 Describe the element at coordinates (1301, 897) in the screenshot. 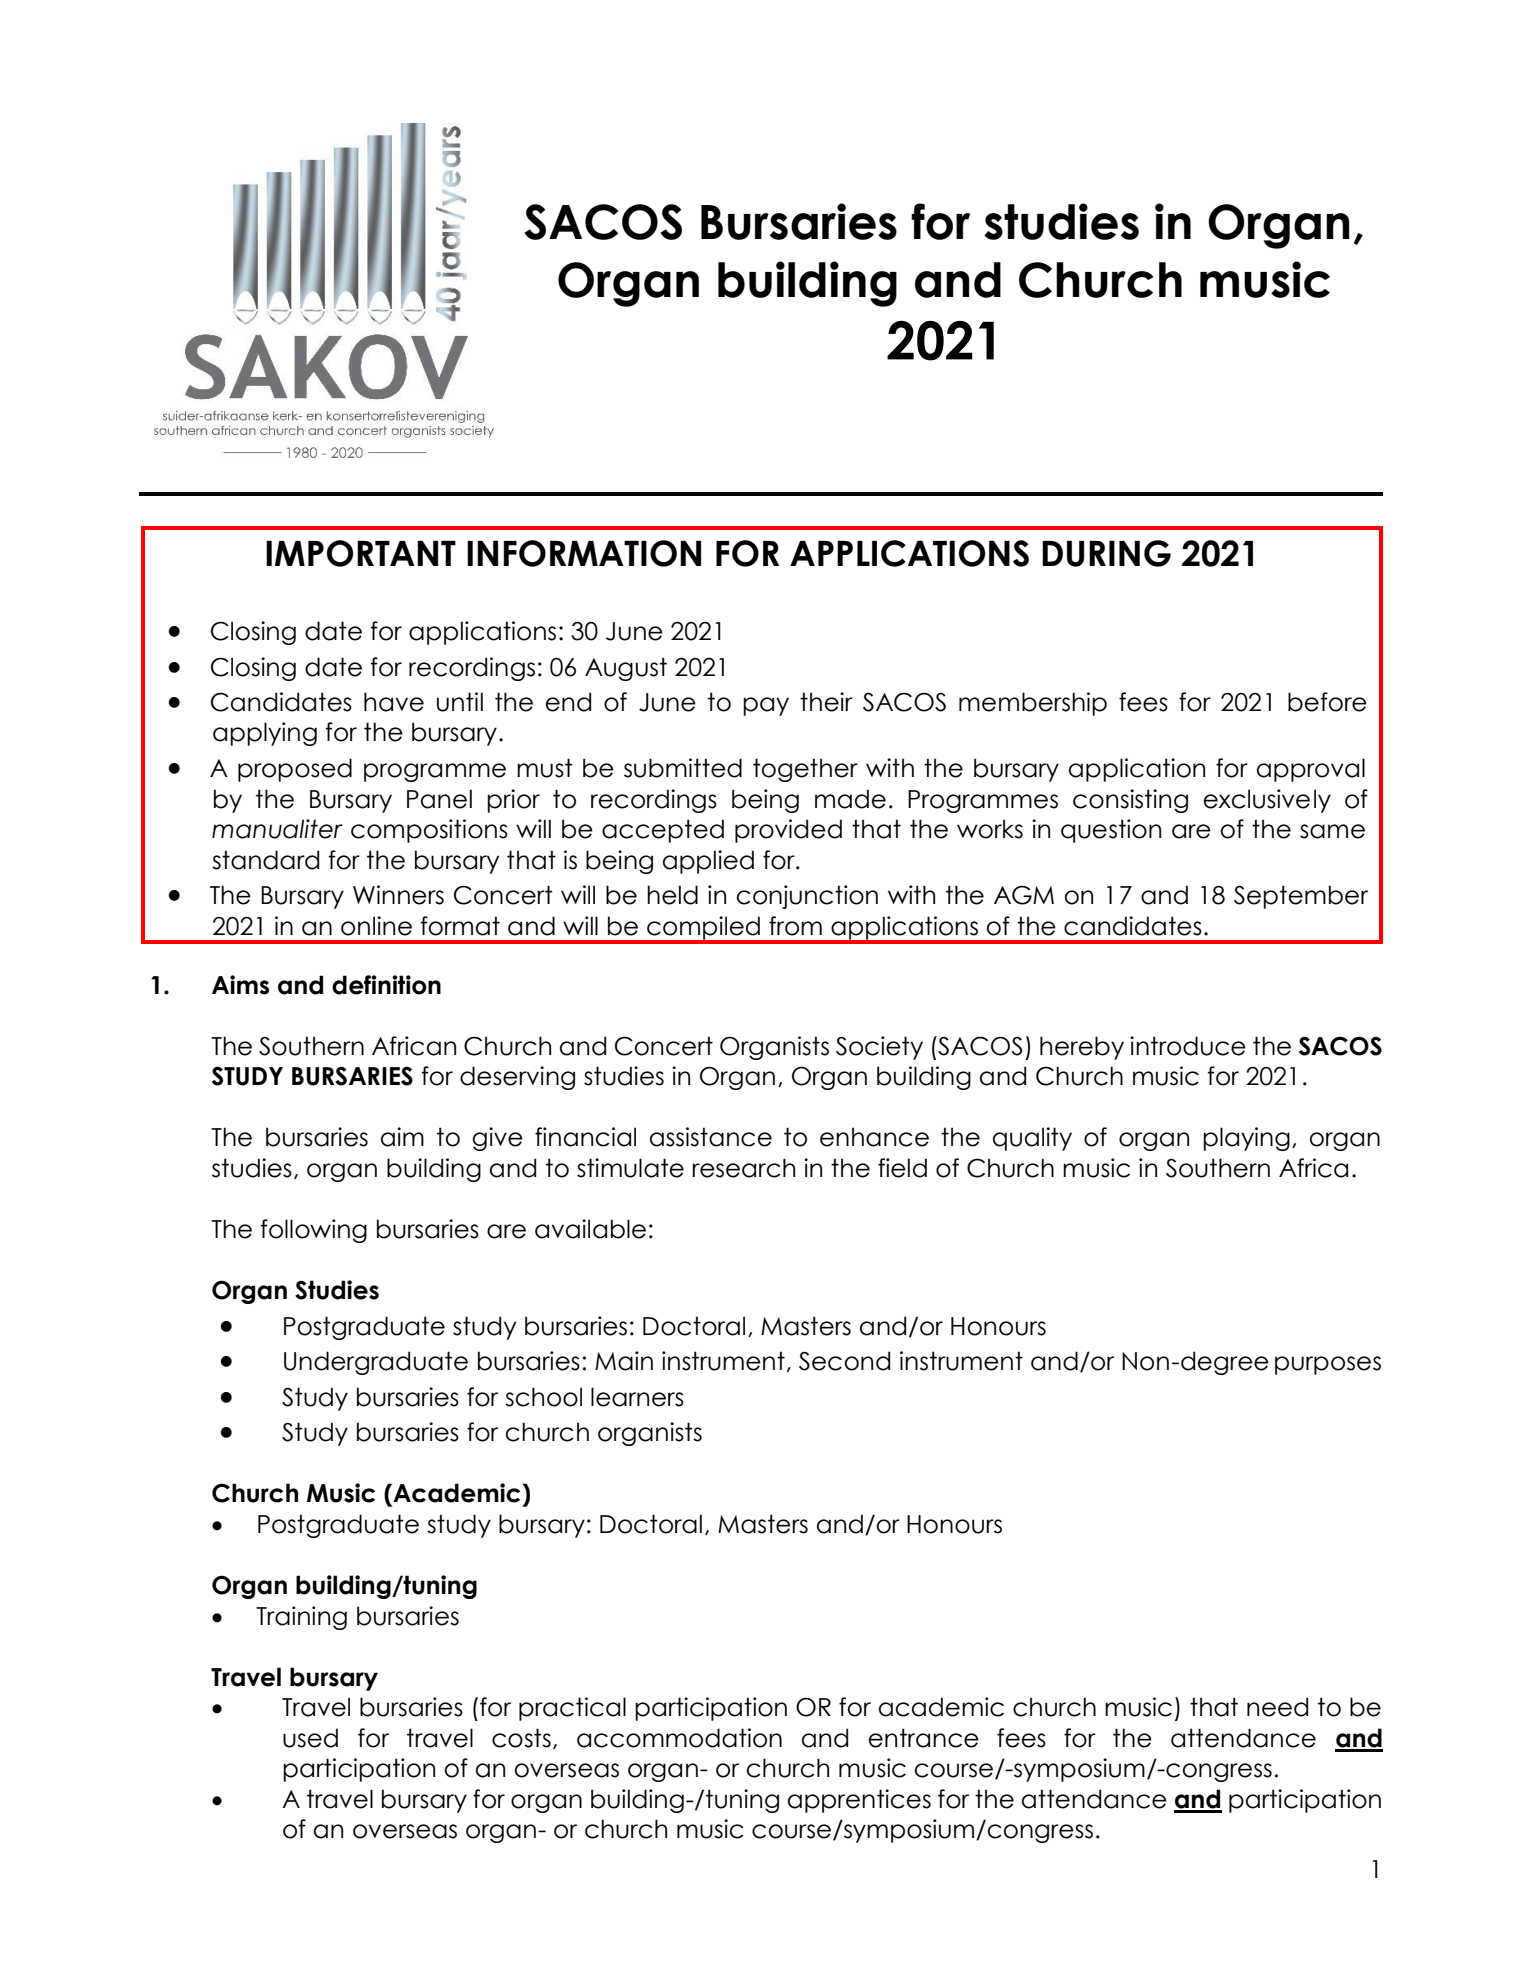

I see `September` at that location.
